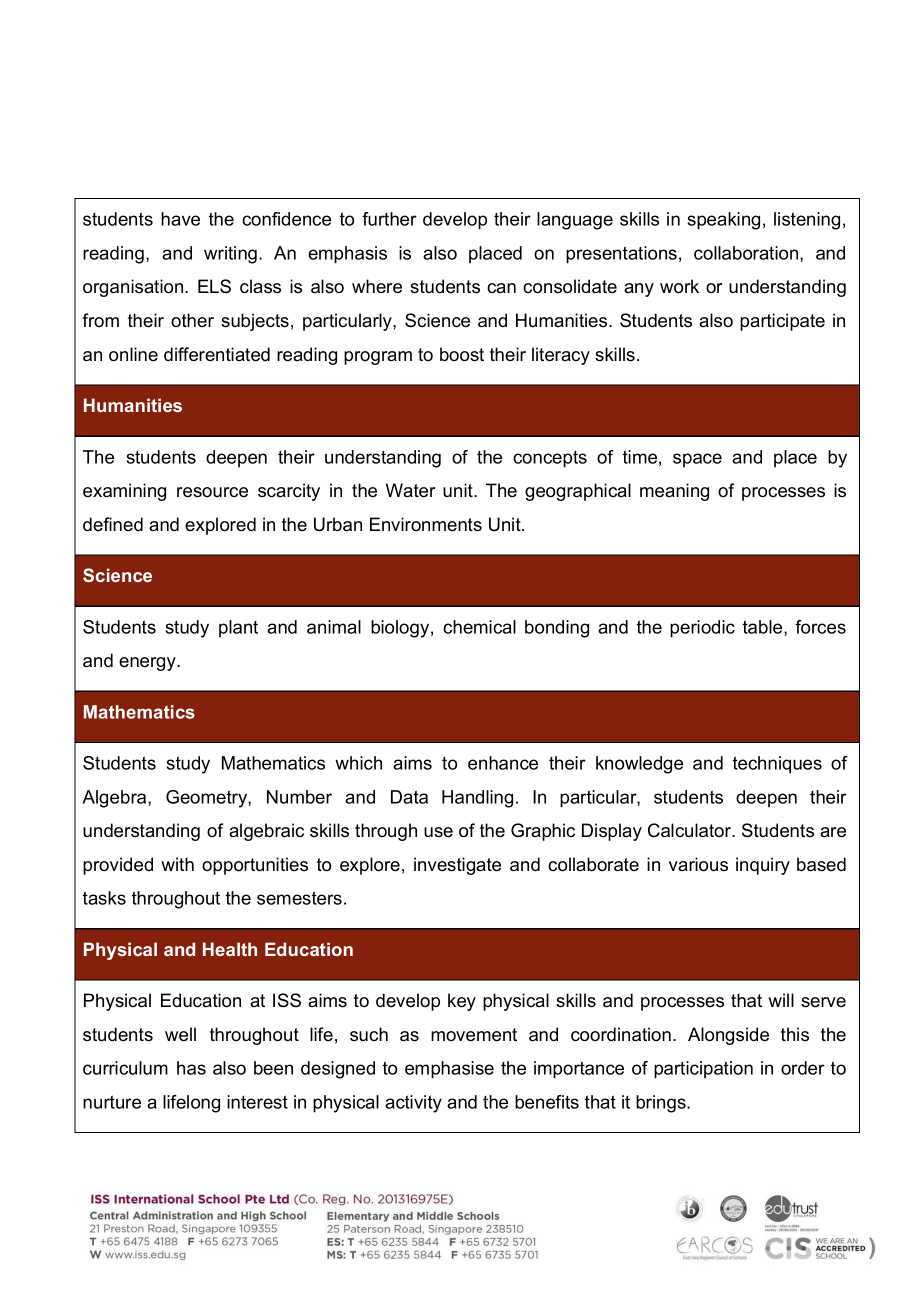 The width and height of the screenshot is (924, 1308). What do you see at coordinates (764, 628) in the screenshot?
I see `table` at bounding box center [764, 628].
